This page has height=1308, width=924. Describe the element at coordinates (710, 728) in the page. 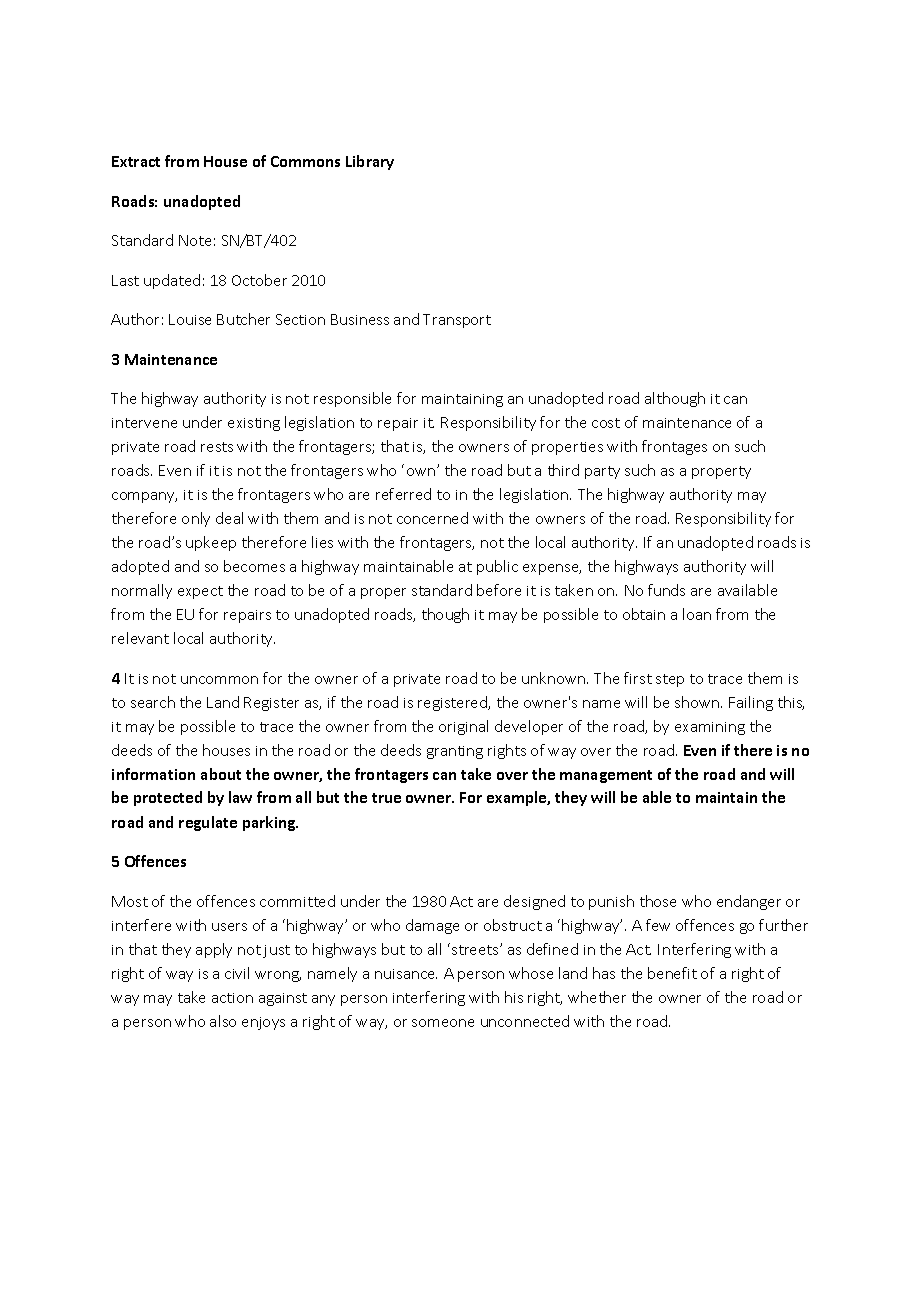

I see `examining` at that location.
